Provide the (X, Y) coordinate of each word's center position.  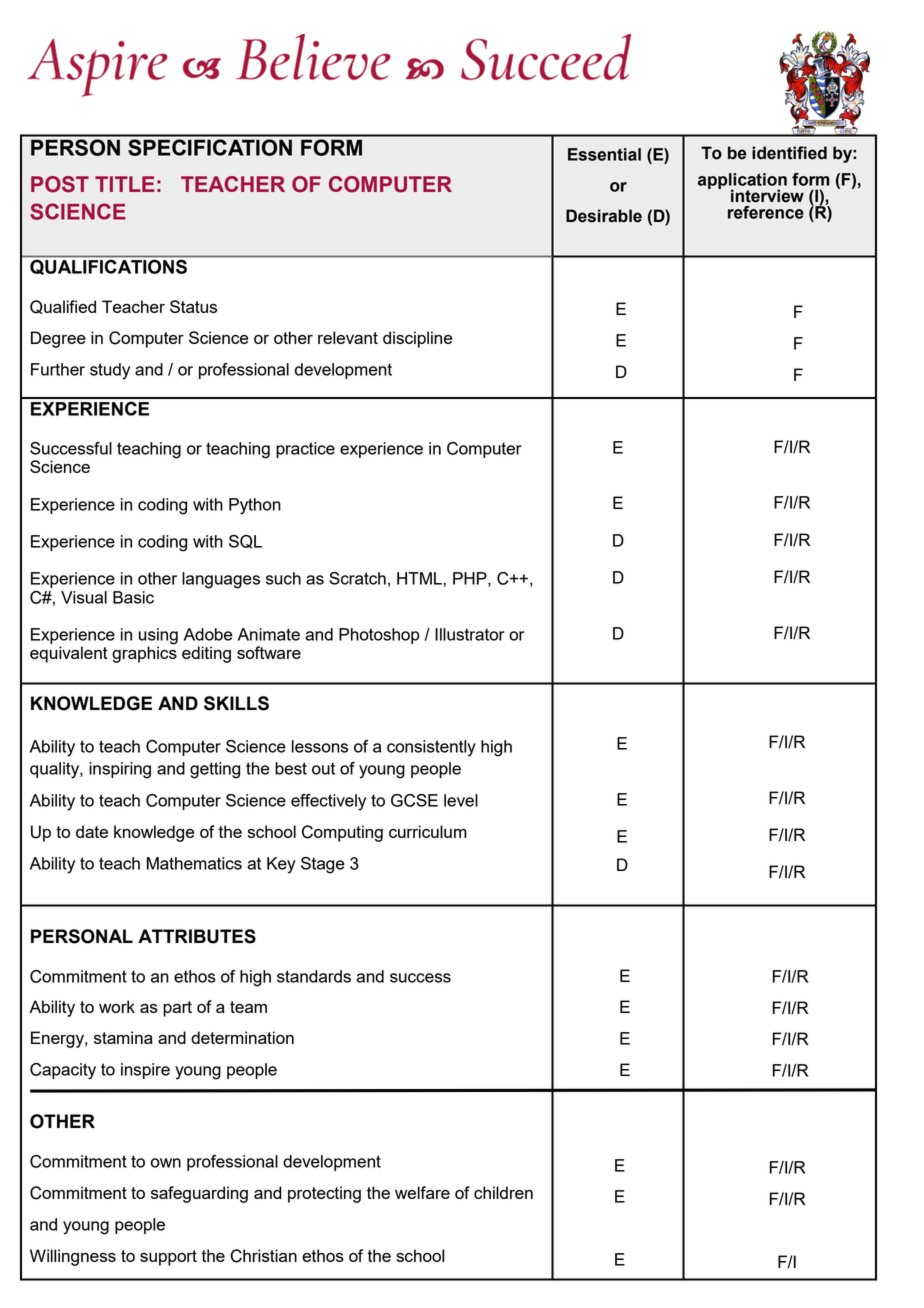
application (742, 182)
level (461, 800)
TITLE (125, 184)
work (117, 1006)
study (110, 371)
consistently (431, 748)
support (168, 1258)
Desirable (604, 216)
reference (766, 212)
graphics (144, 653)
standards (314, 976)
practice (305, 450)
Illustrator (470, 634)
